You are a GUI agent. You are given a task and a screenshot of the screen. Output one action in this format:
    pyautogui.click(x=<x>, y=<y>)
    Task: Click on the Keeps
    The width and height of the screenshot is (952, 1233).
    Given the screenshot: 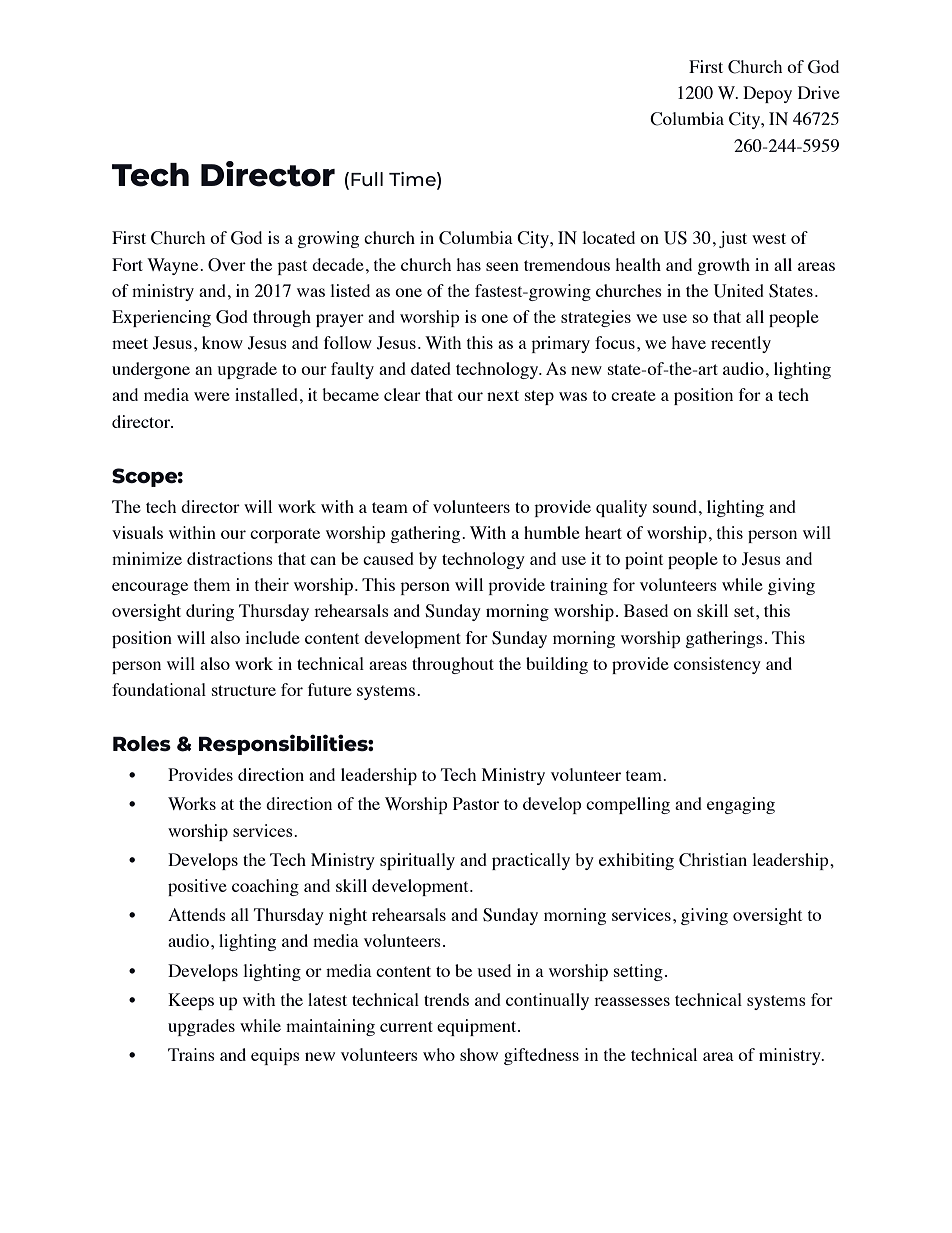 What is the action you would take?
    pyautogui.click(x=191, y=1001)
